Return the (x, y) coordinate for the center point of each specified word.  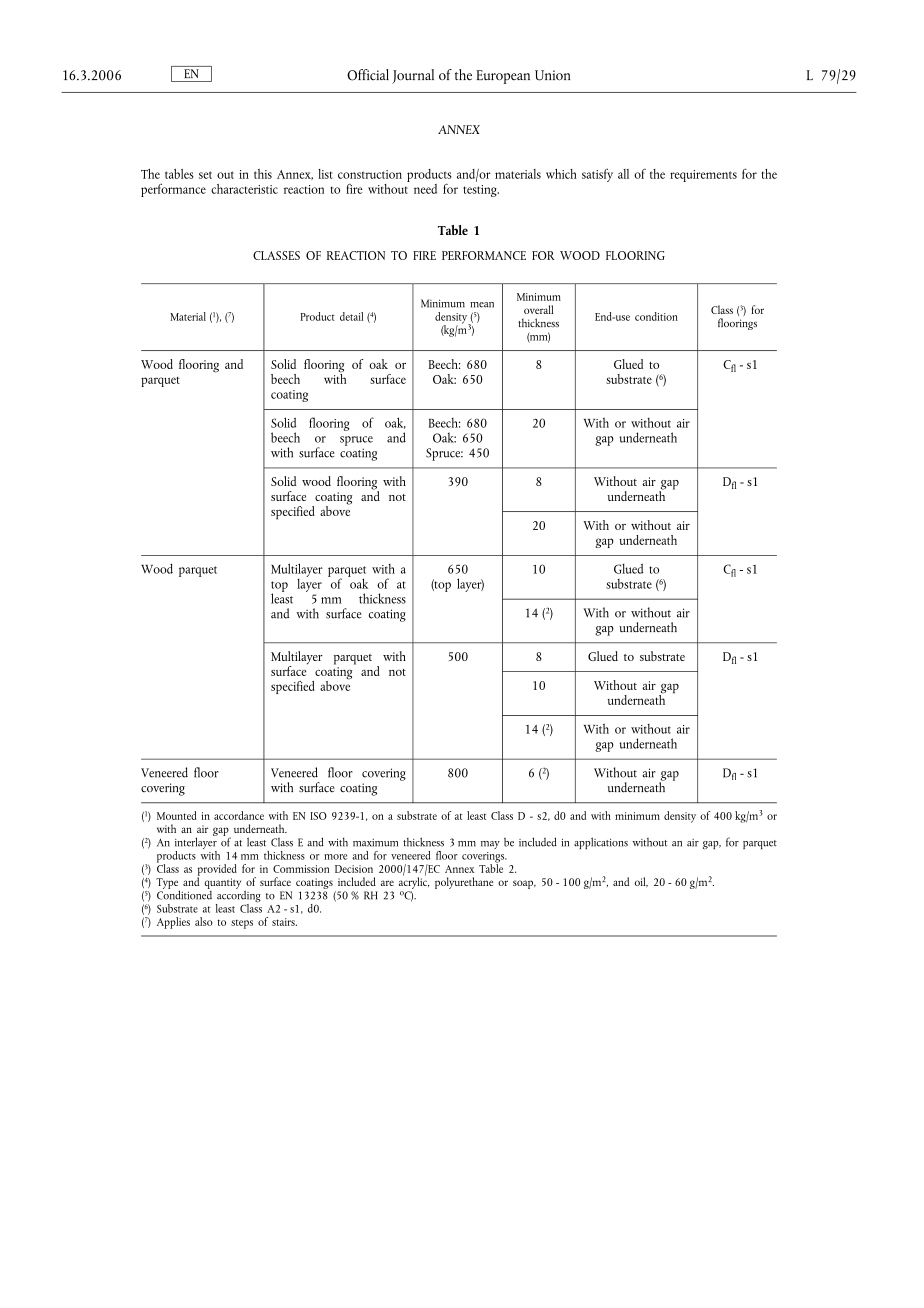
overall (538, 309)
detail (351, 316)
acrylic (414, 882)
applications (601, 843)
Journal (413, 76)
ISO (318, 816)
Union (552, 75)
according (238, 896)
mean (482, 305)
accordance (239, 815)
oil (641, 882)
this (263, 174)
